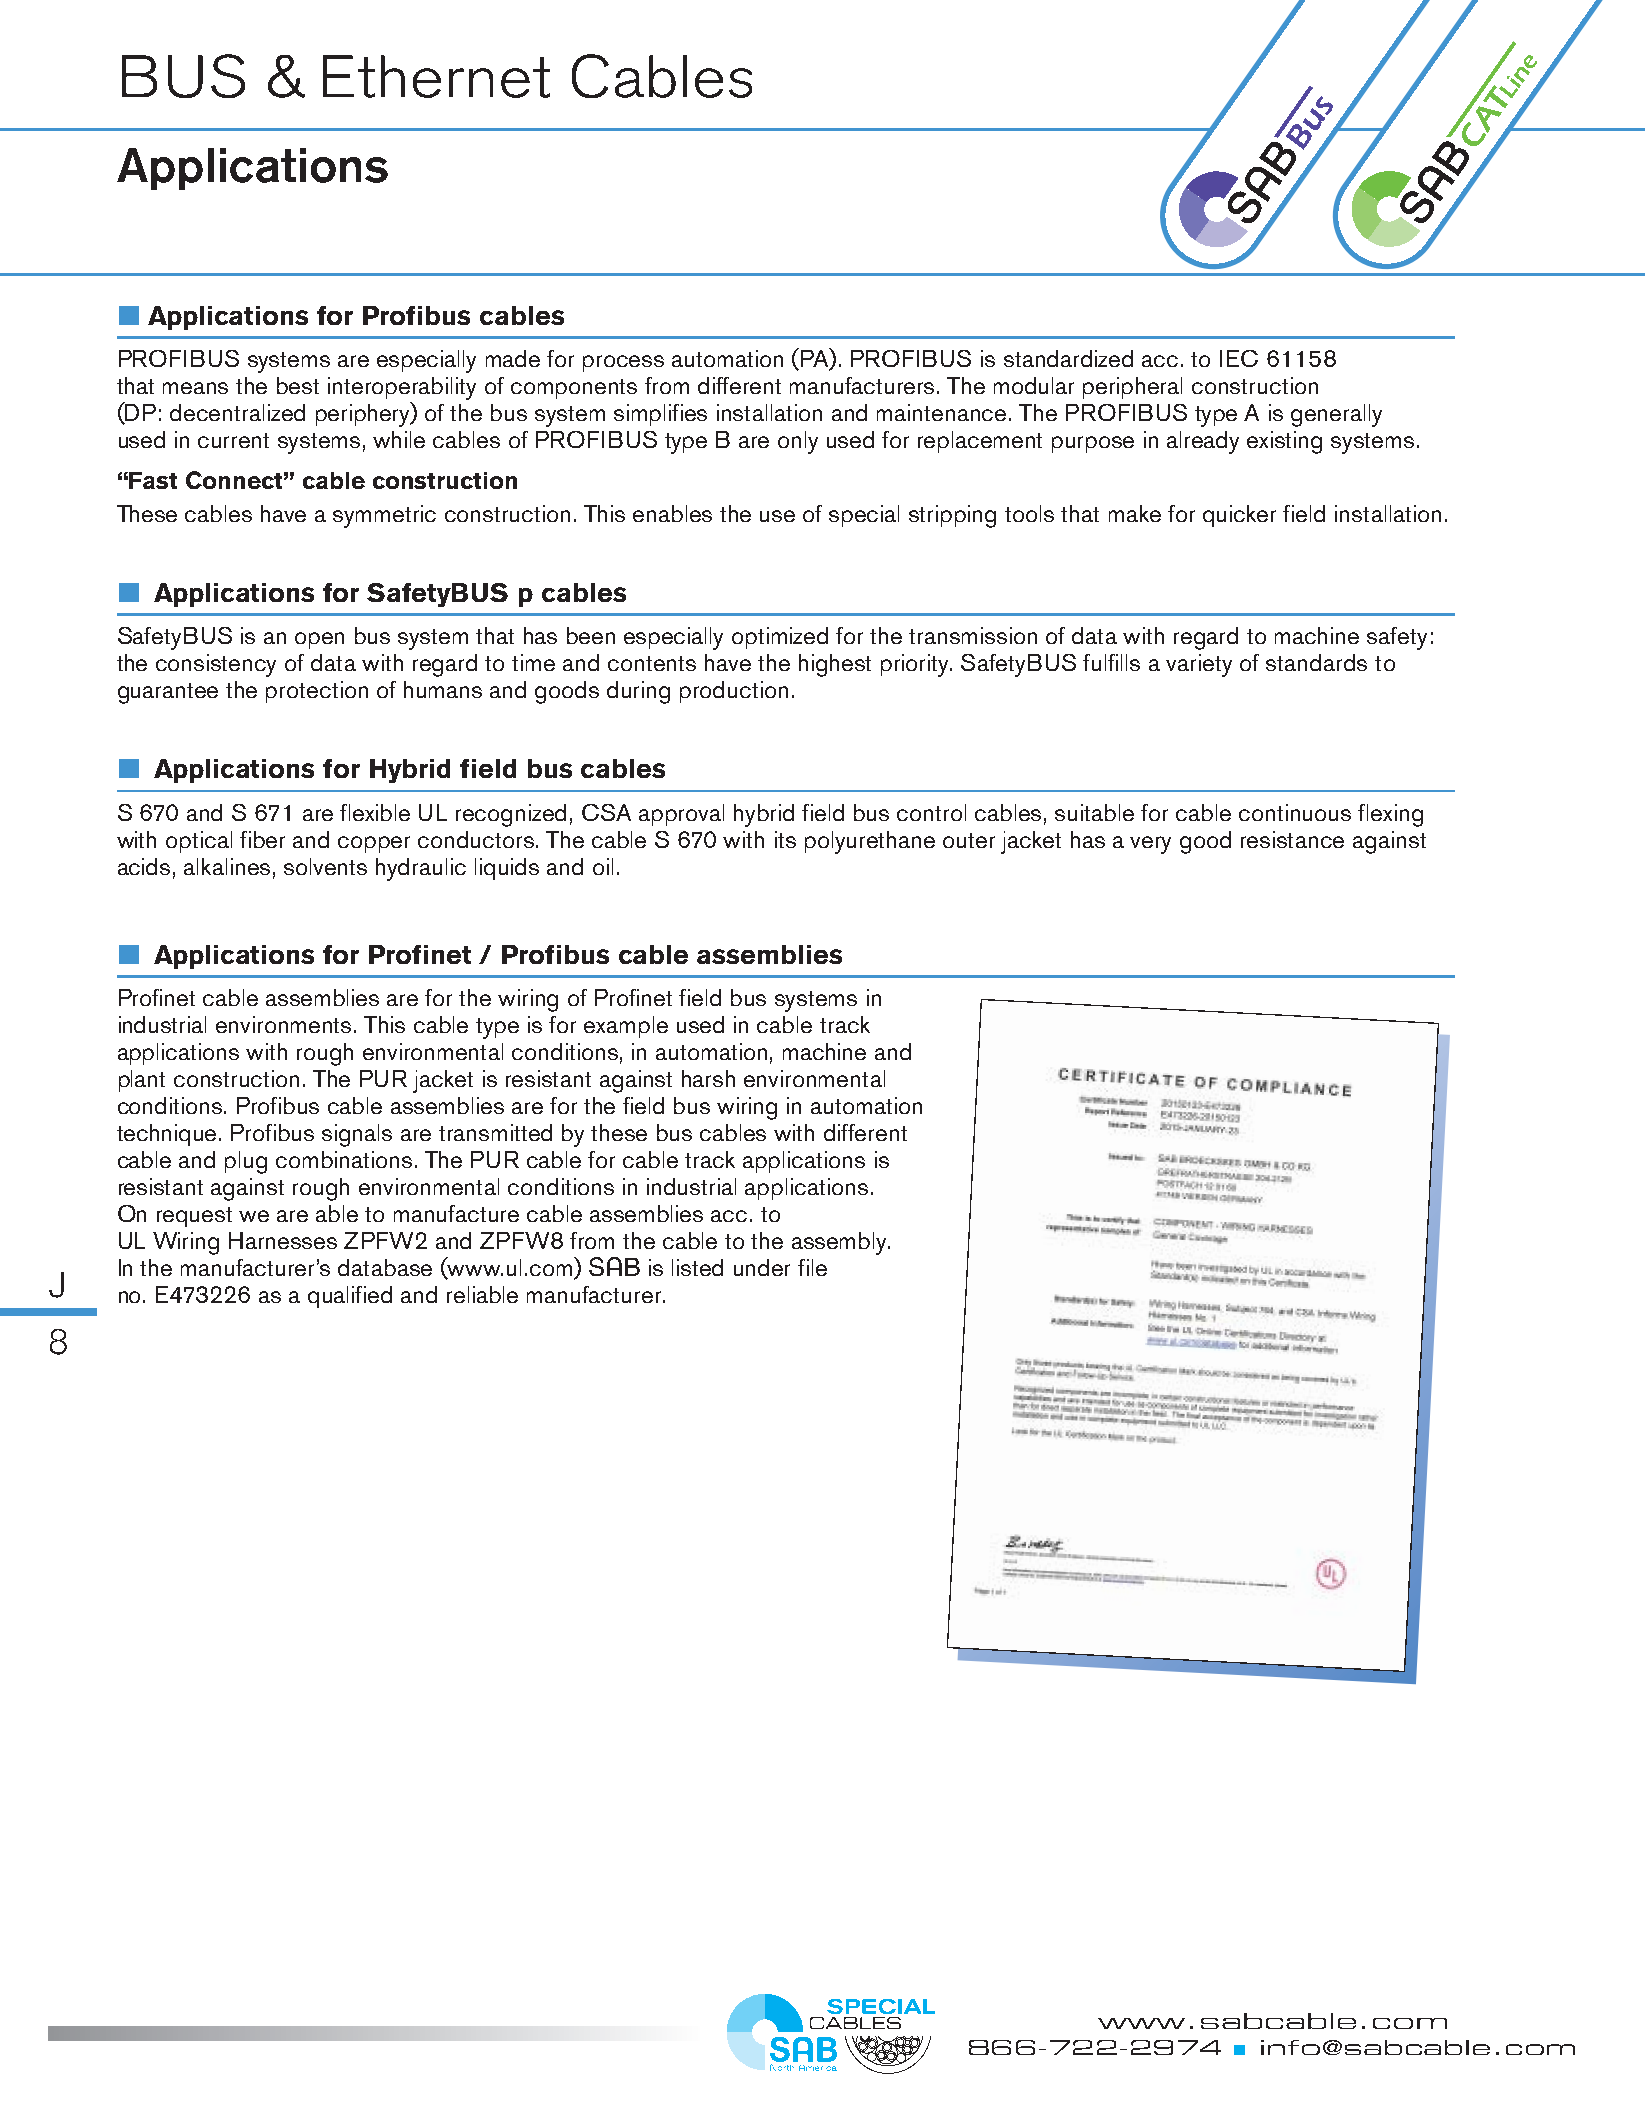 The width and height of the page is (1645, 2104). Describe the element at coordinates (436, 76) in the page. I see `Ethernet` at that location.
